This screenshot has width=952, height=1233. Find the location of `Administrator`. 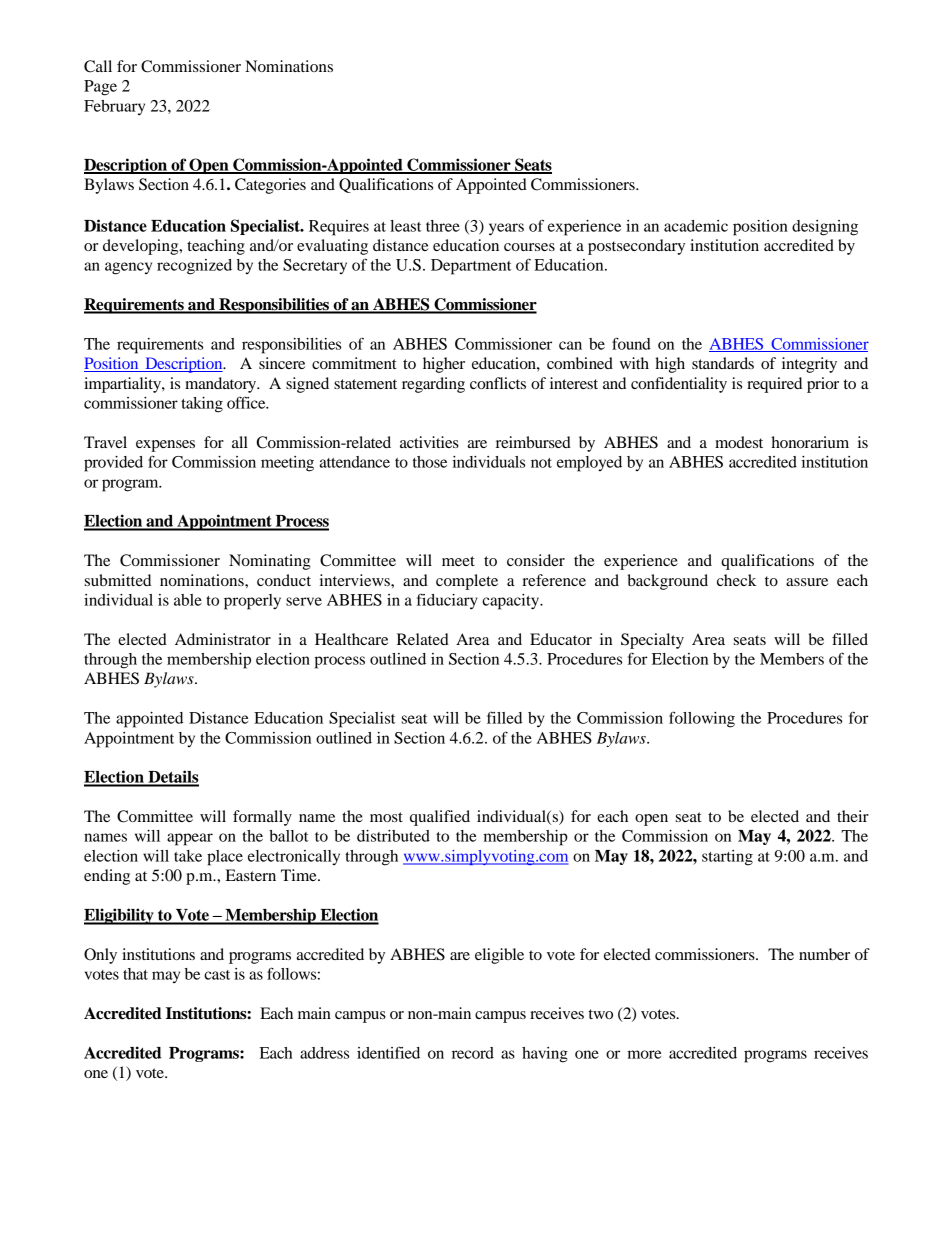

Administrator is located at coordinates (223, 639).
